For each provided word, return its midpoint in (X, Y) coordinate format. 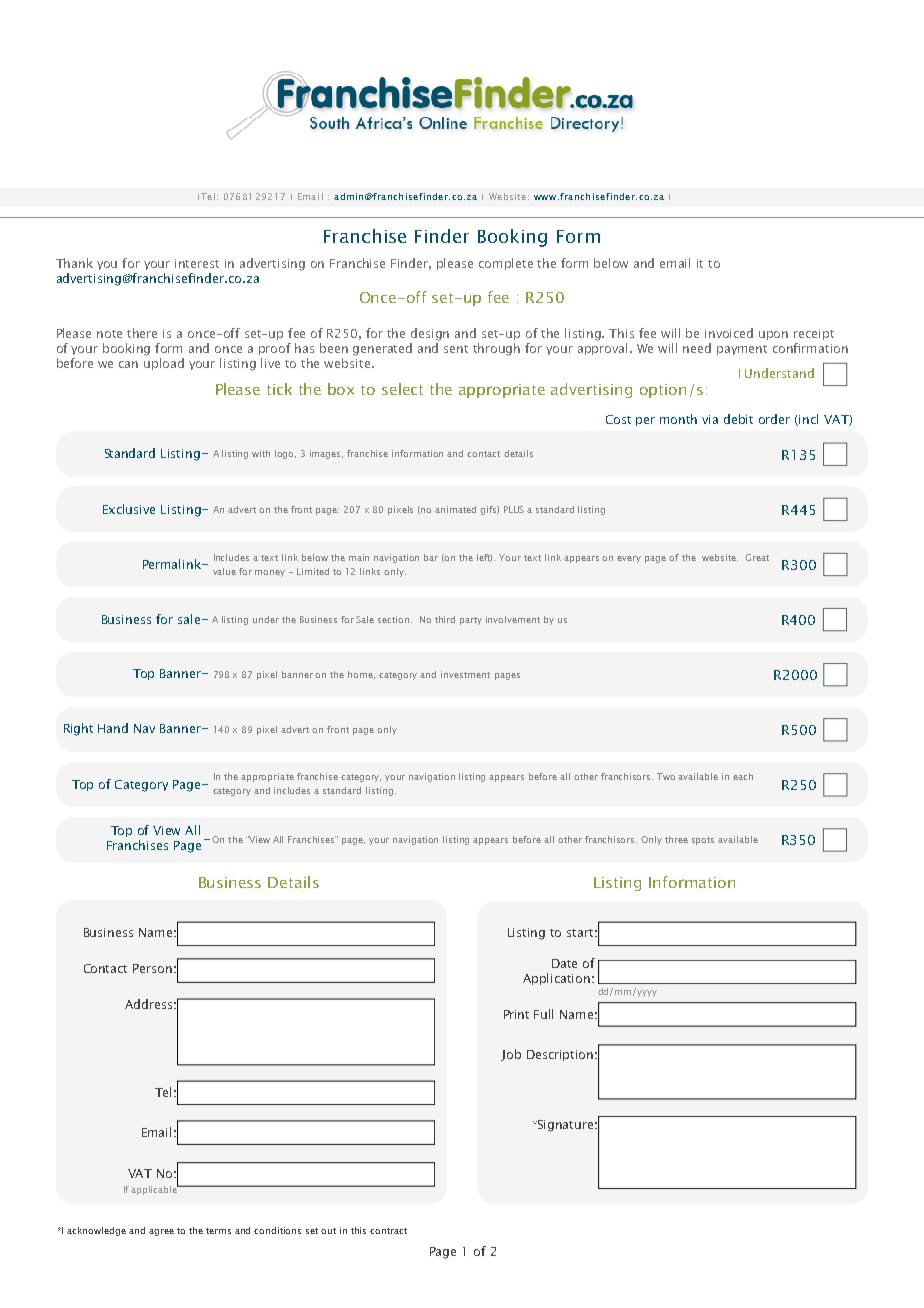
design (430, 334)
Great (757, 557)
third (445, 619)
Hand (113, 728)
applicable (155, 1189)
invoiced (729, 333)
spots (703, 841)
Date (564, 963)
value (224, 571)
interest (197, 263)
